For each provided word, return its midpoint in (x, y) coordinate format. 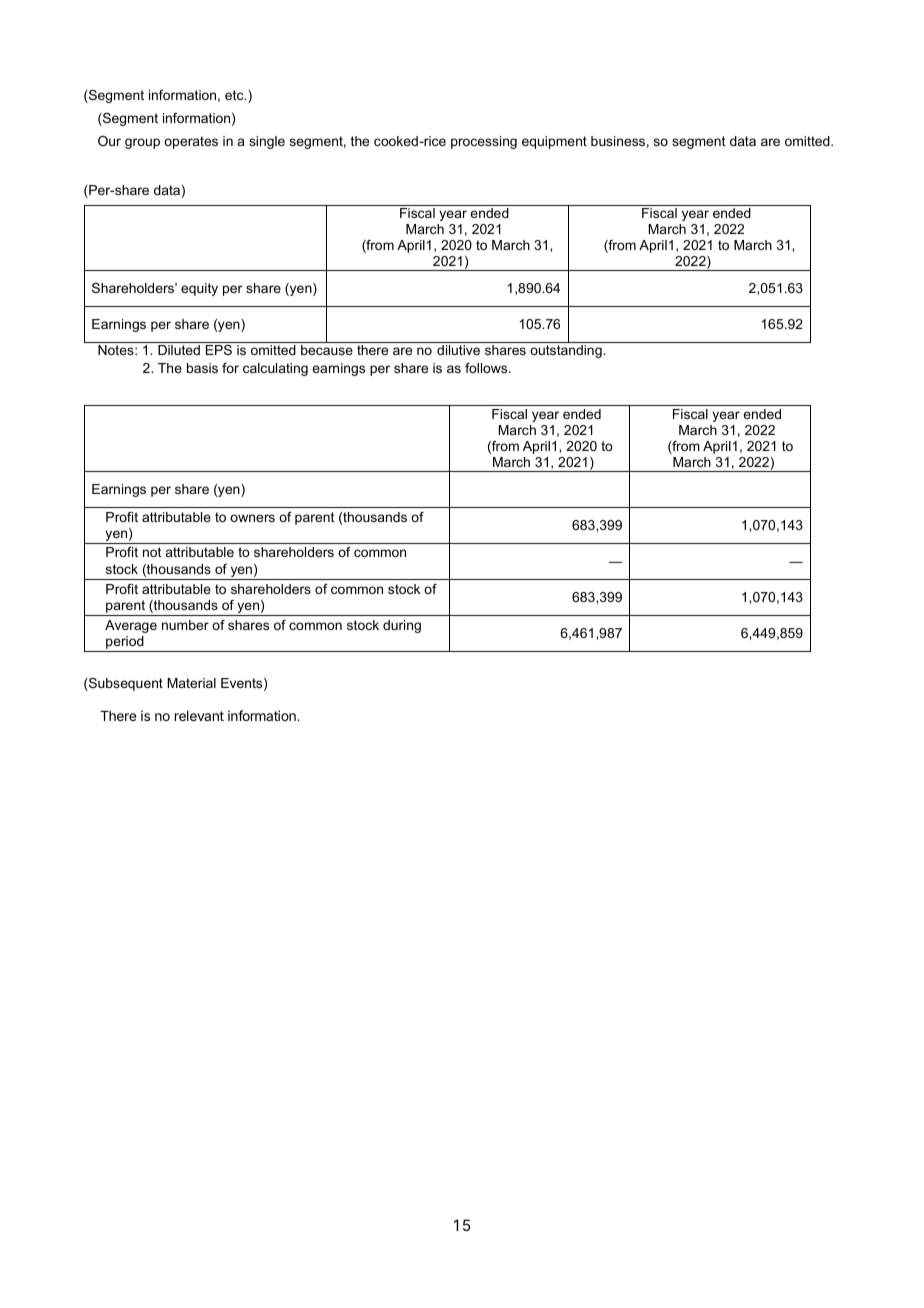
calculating (275, 369)
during (402, 626)
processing (484, 142)
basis (202, 368)
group (142, 143)
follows (487, 368)
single (267, 142)
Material (191, 683)
